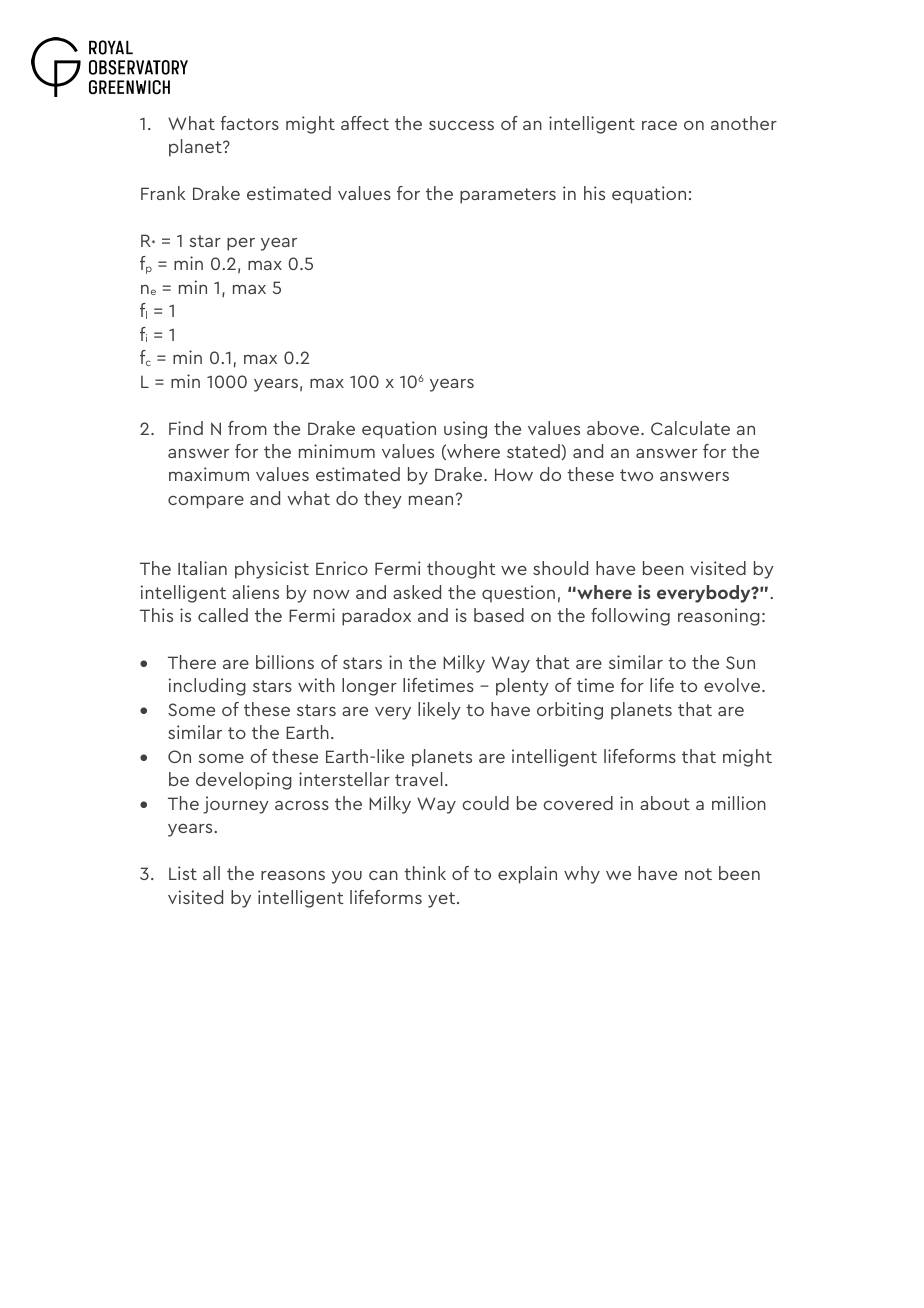  Describe the element at coordinates (247, 428) in the page. I see `from` at that location.
